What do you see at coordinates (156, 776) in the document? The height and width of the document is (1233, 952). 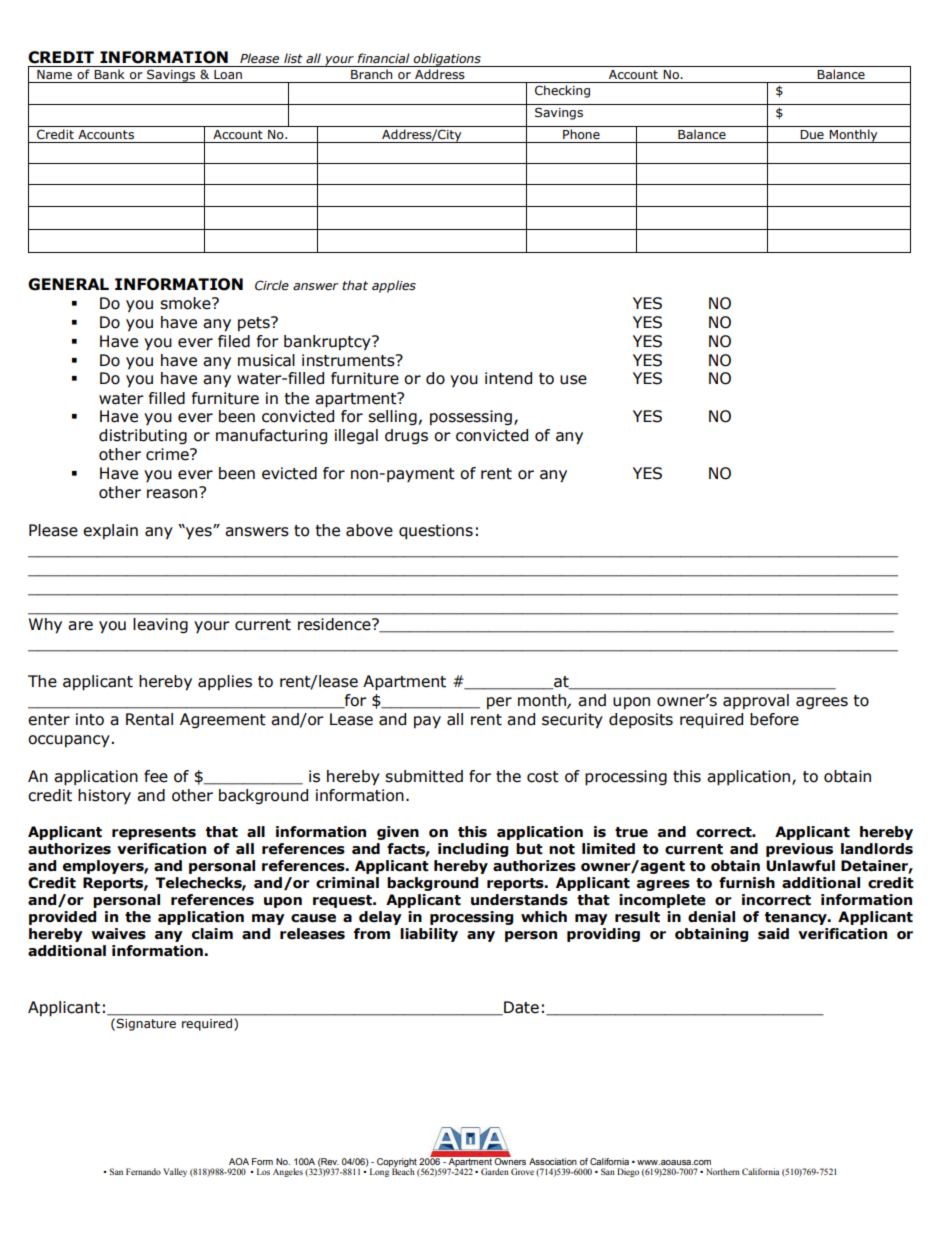 I see `fee` at bounding box center [156, 776].
